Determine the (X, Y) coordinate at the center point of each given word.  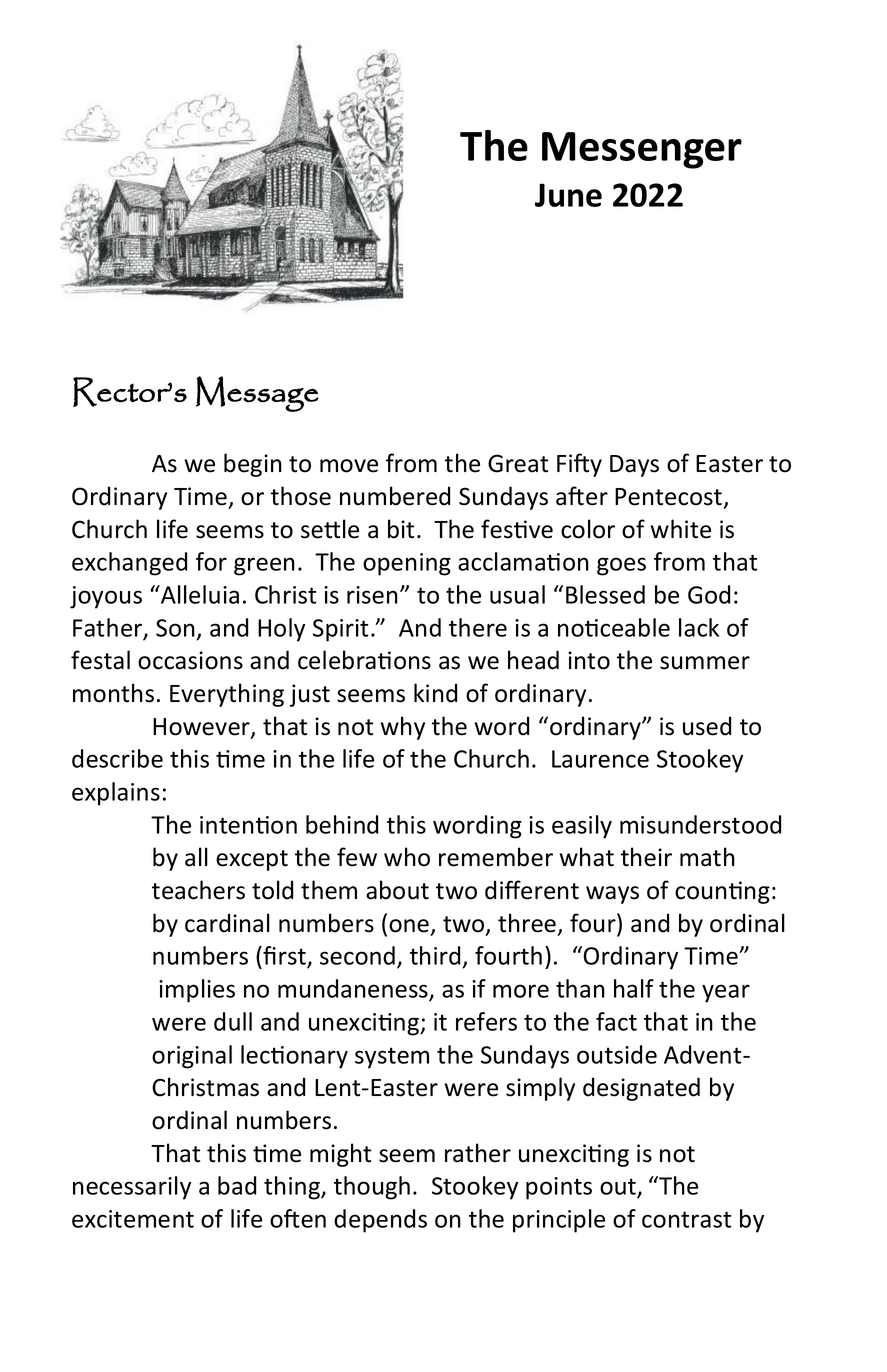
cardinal (227, 923)
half (634, 988)
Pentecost (670, 498)
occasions (190, 660)
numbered (395, 496)
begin (253, 465)
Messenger (642, 150)
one (409, 926)
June (568, 195)
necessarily (132, 1188)
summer (705, 663)
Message (257, 394)
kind (435, 693)
